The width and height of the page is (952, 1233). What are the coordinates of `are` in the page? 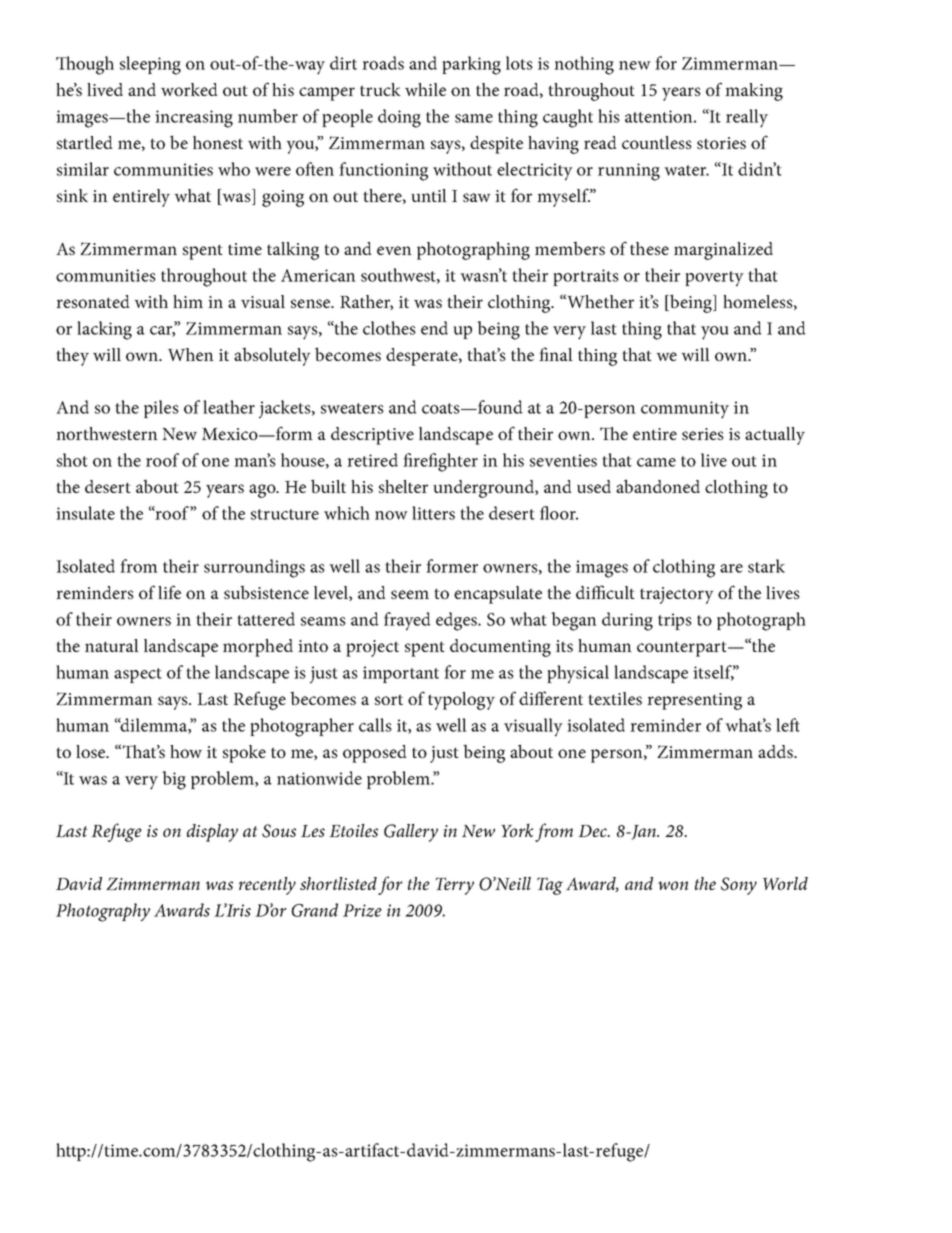 It's located at (731, 568).
